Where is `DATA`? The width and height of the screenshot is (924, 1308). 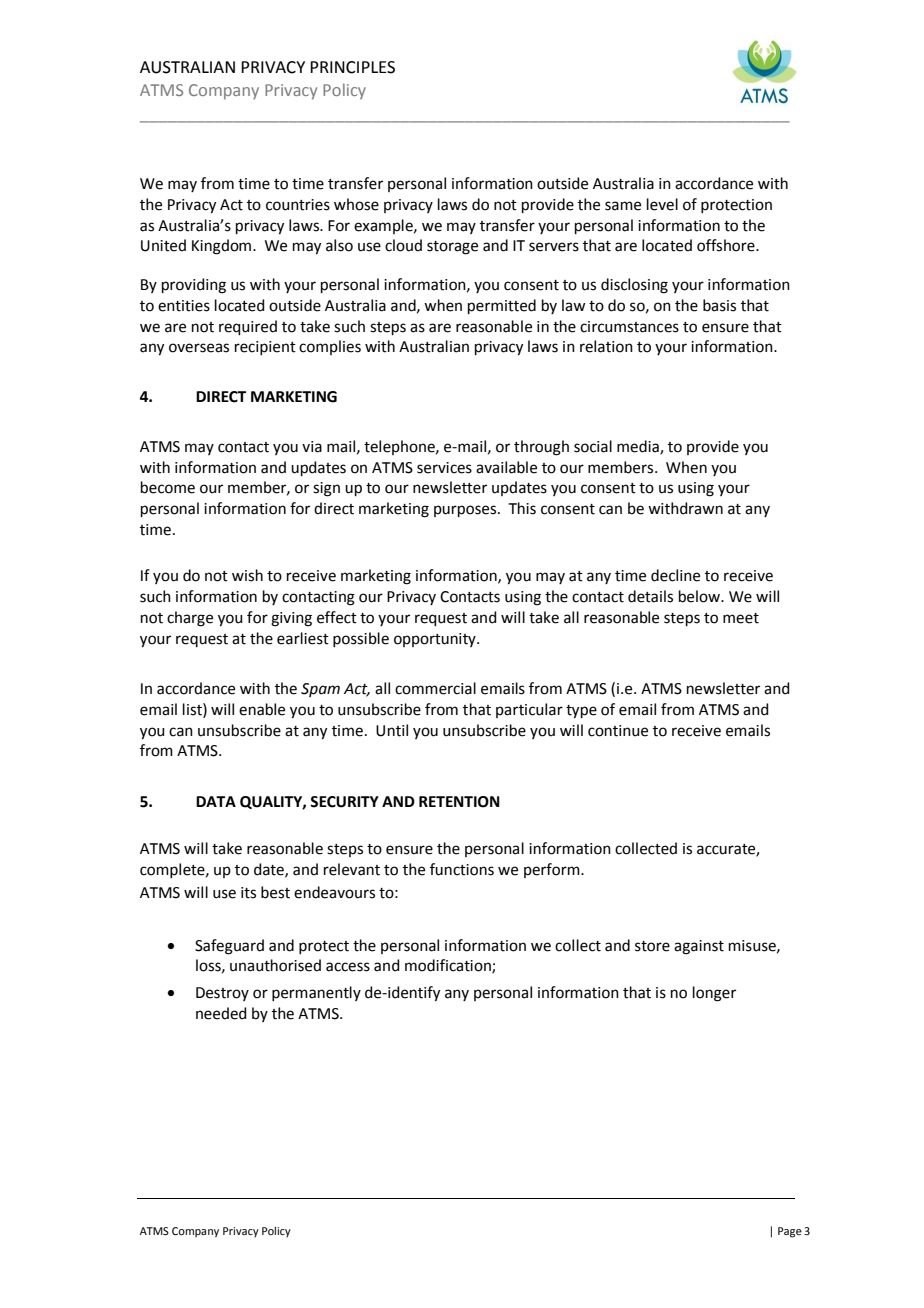
DATA is located at coordinates (216, 801).
